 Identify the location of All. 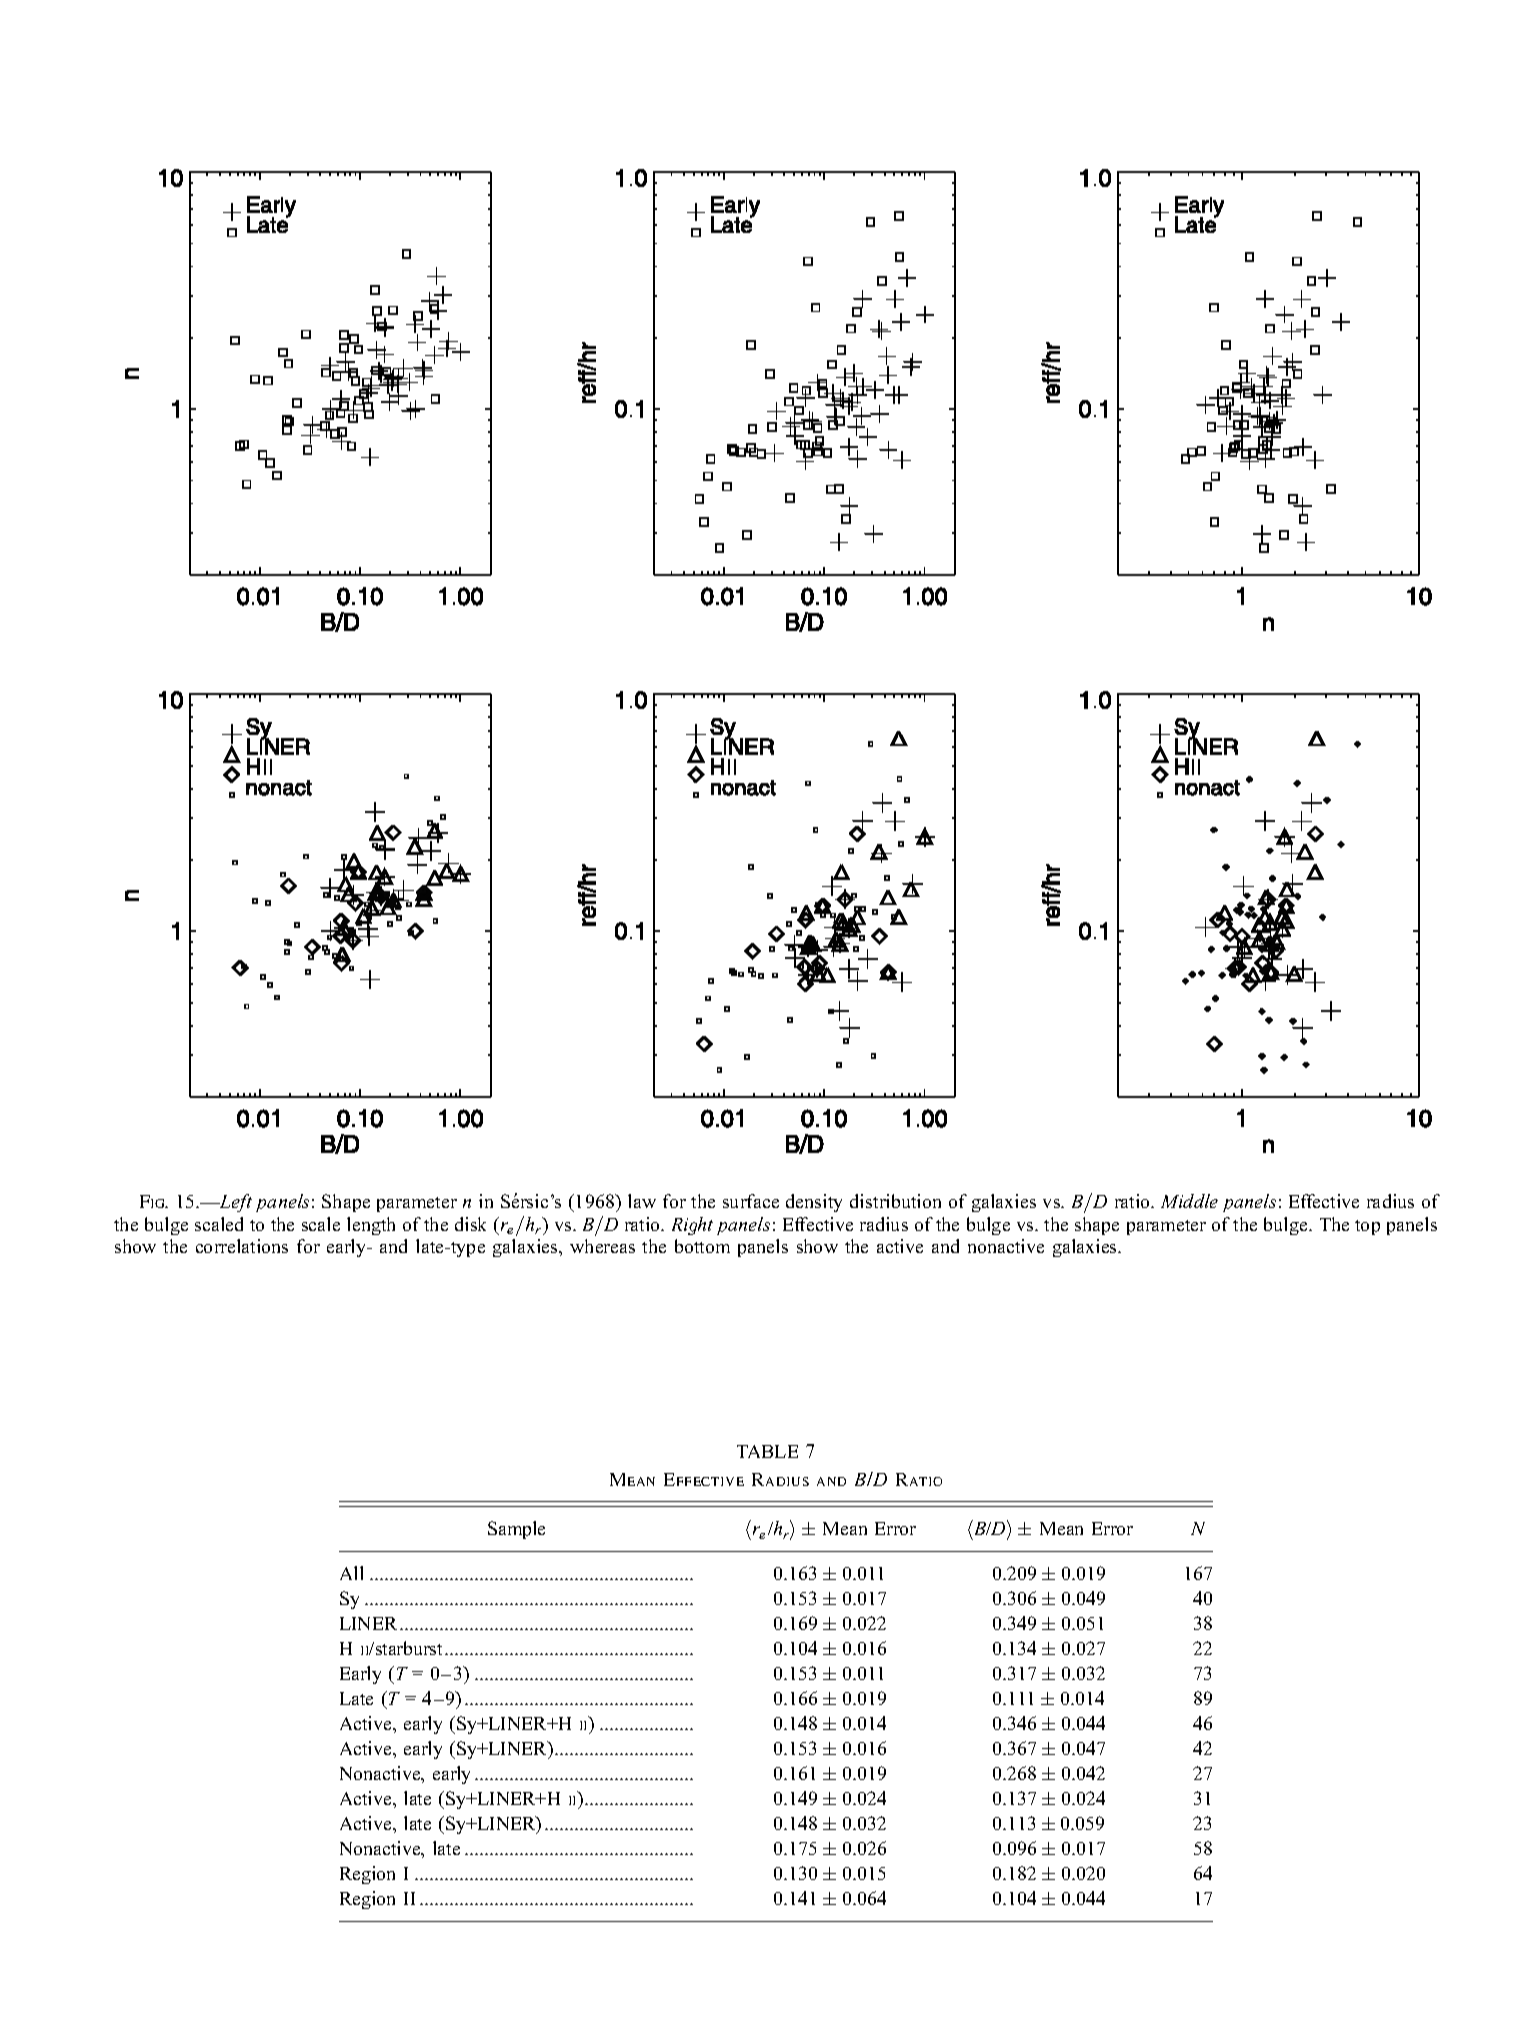
(351, 1573).
